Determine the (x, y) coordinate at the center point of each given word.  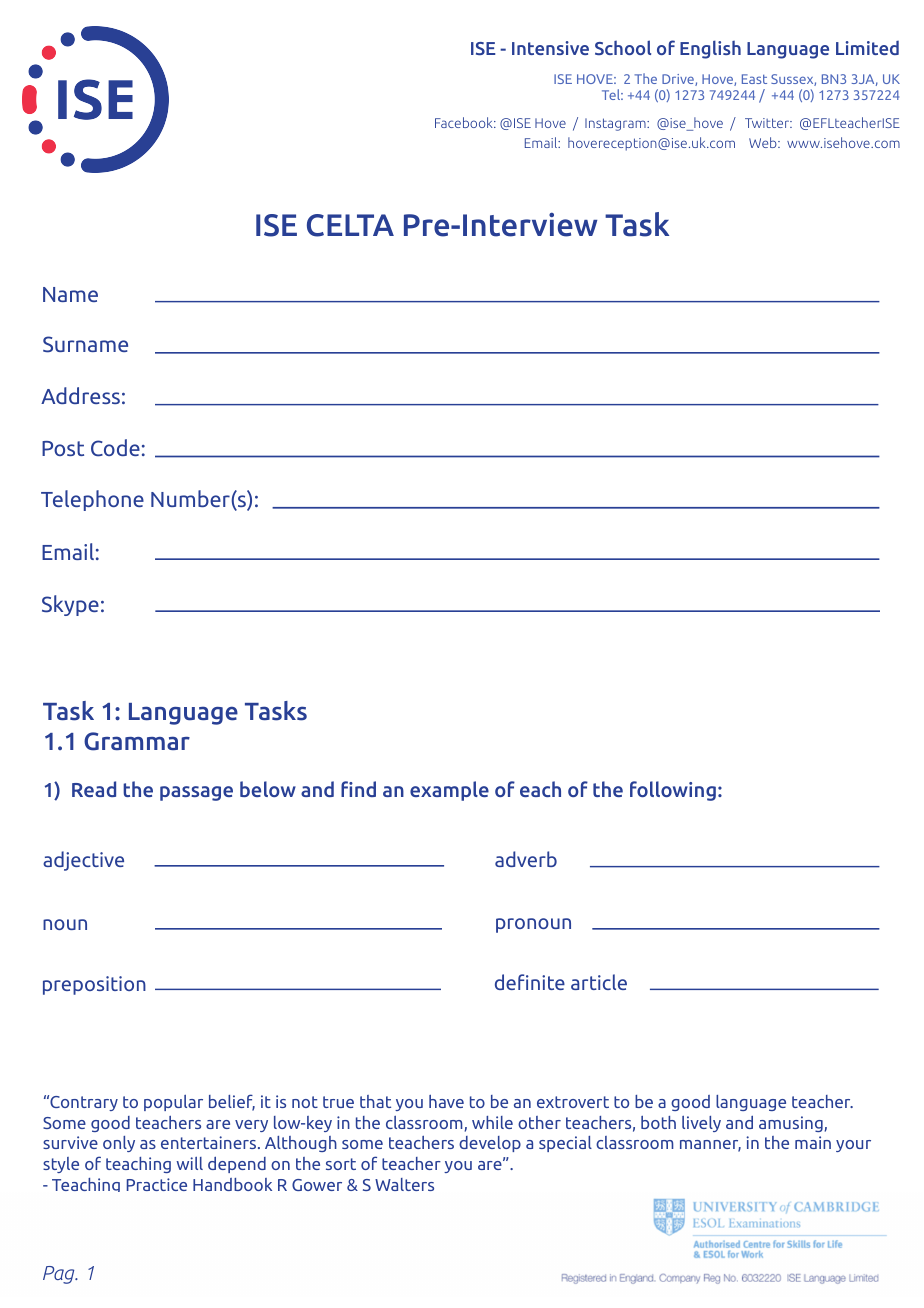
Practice (157, 1184)
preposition (94, 985)
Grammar (137, 741)
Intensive (550, 48)
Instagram (616, 124)
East (754, 79)
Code (115, 448)
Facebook (465, 122)
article (599, 982)
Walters (404, 1184)
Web (764, 142)
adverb (526, 859)
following (673, 791)
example (449, 791)
